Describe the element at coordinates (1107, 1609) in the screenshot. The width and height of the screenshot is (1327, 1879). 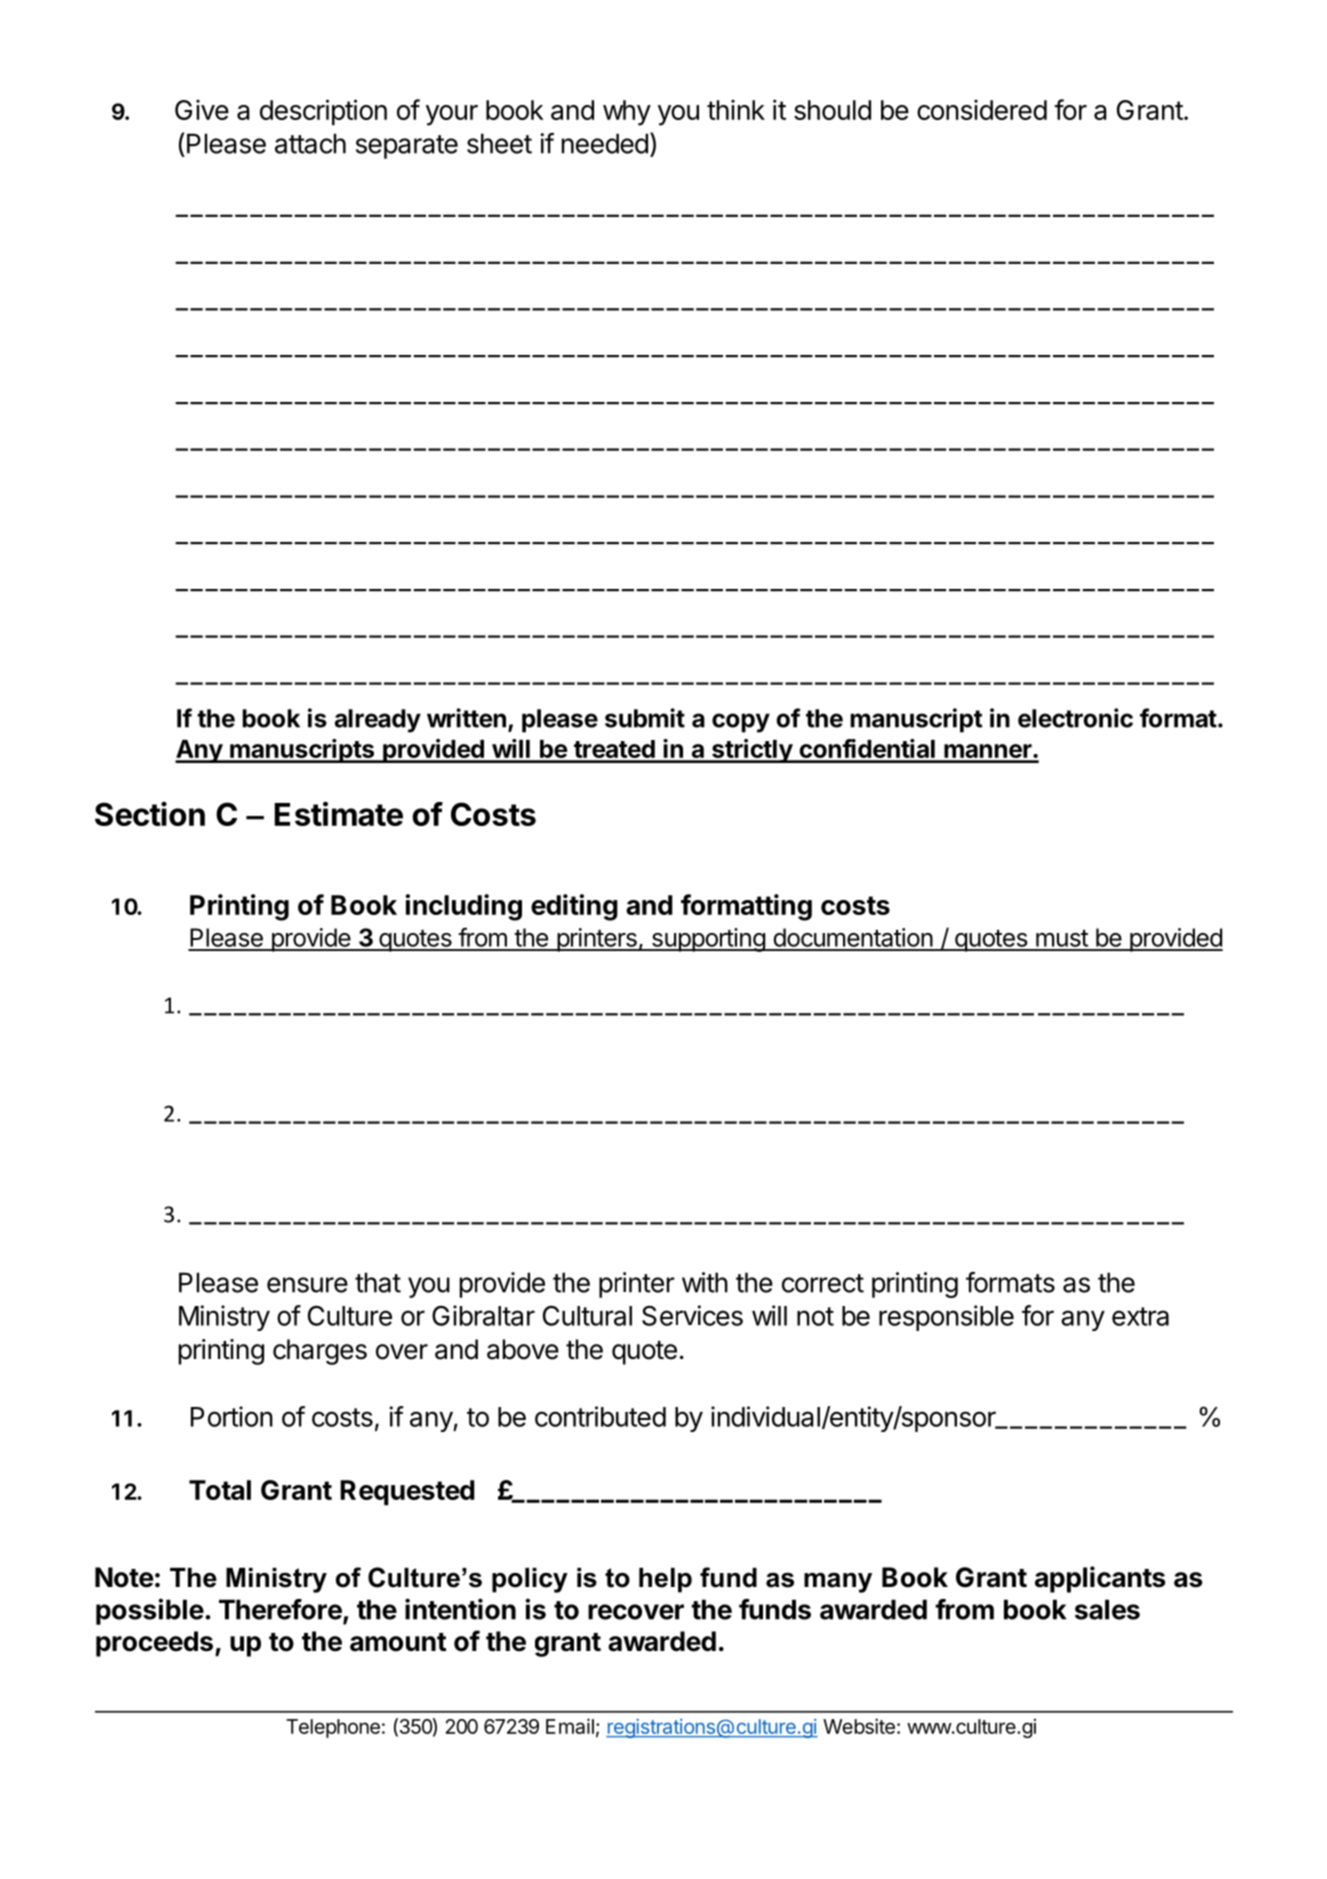
I see `sales` at that location.
